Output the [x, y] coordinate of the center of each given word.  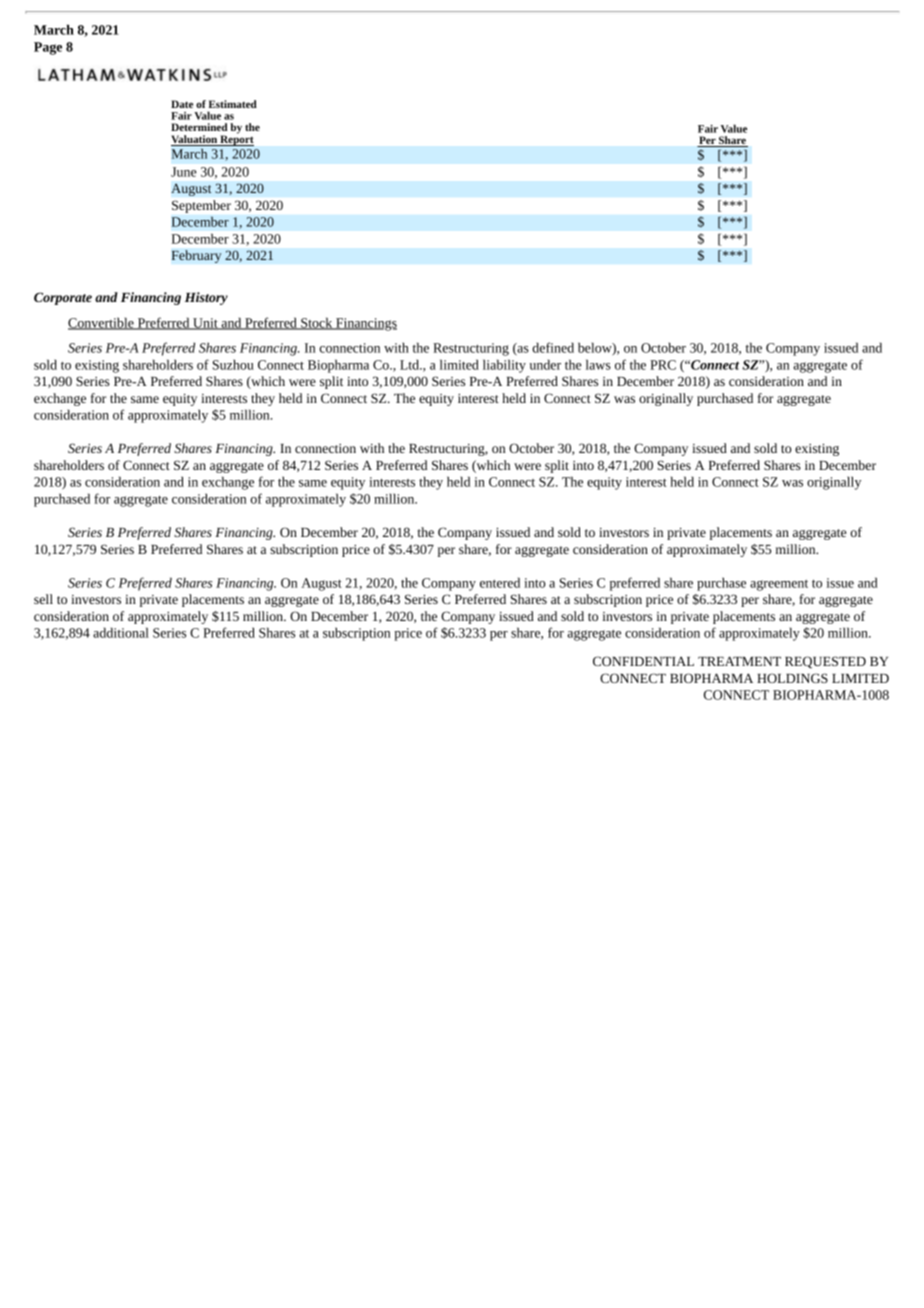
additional [121, 632]
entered [500, 582]
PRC [663, 365]
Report [236, 139]
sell [43, 599]
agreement [779, 585]
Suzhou [233, 364]
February [196, 256]
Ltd [410, 364]
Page [48, 48]
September [201, 206]
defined [553, 347]
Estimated [233, 104]
